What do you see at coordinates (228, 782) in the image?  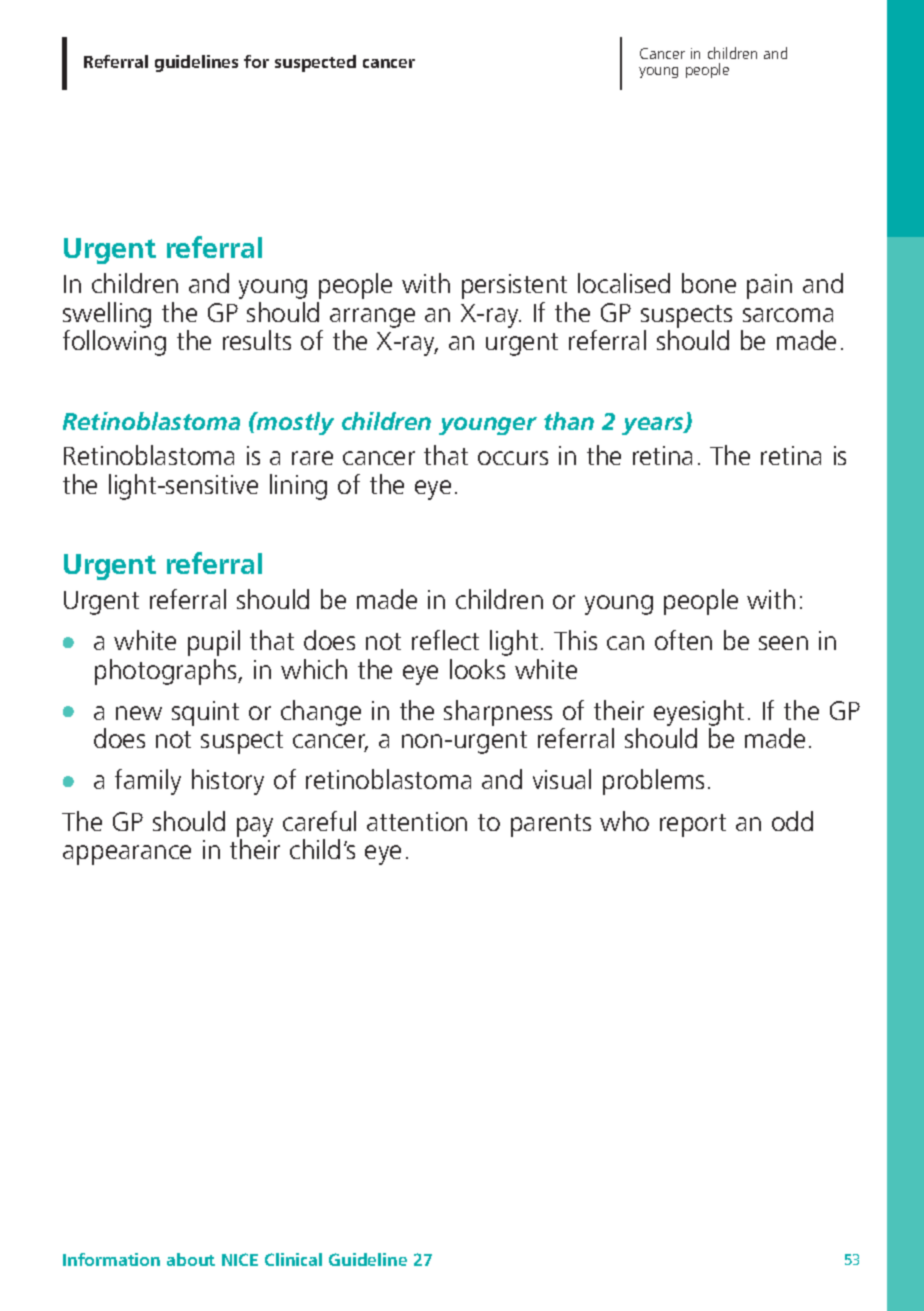 I see `history` at bounding box center [228, 782].
